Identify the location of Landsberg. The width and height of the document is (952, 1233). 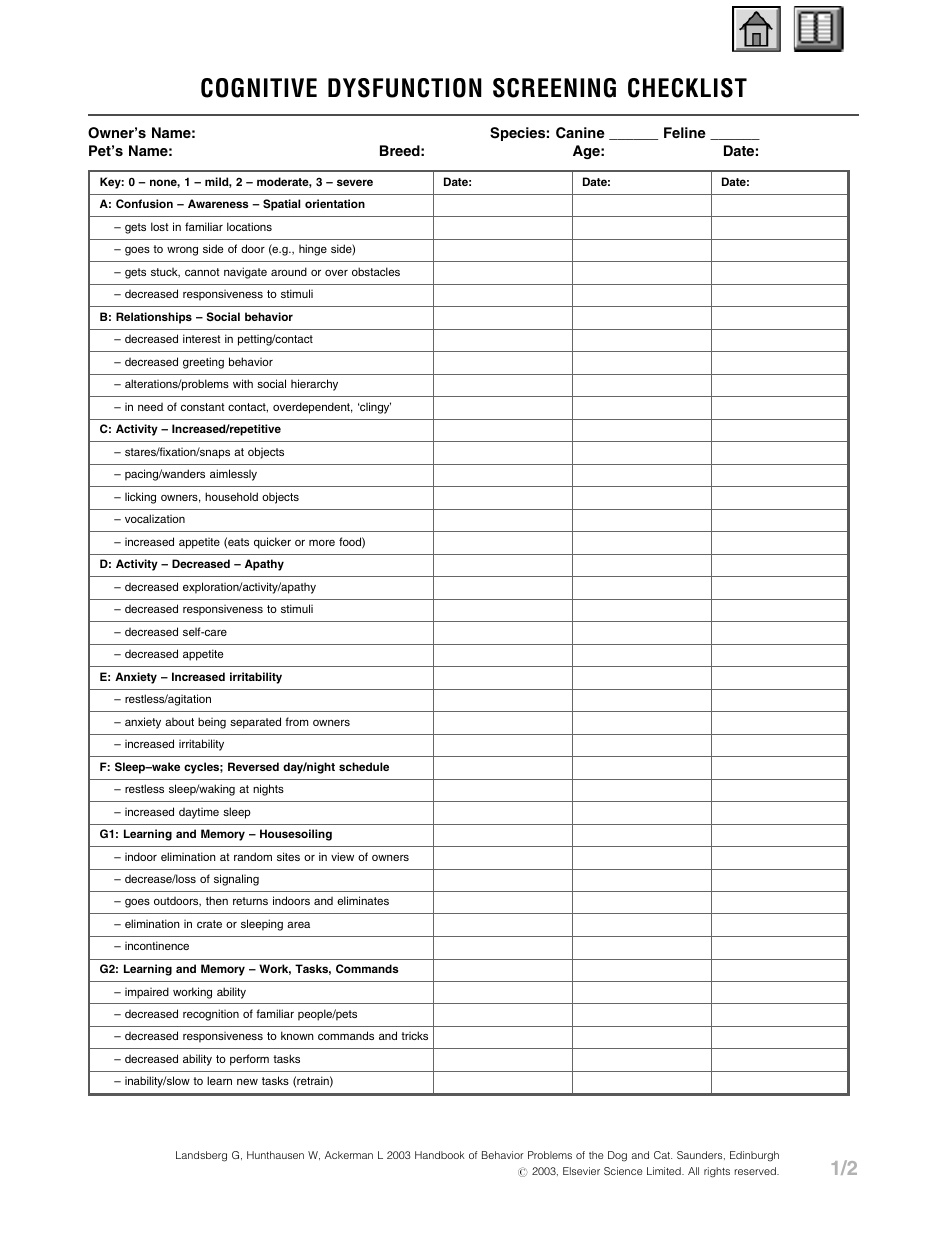
(201, 1156).
